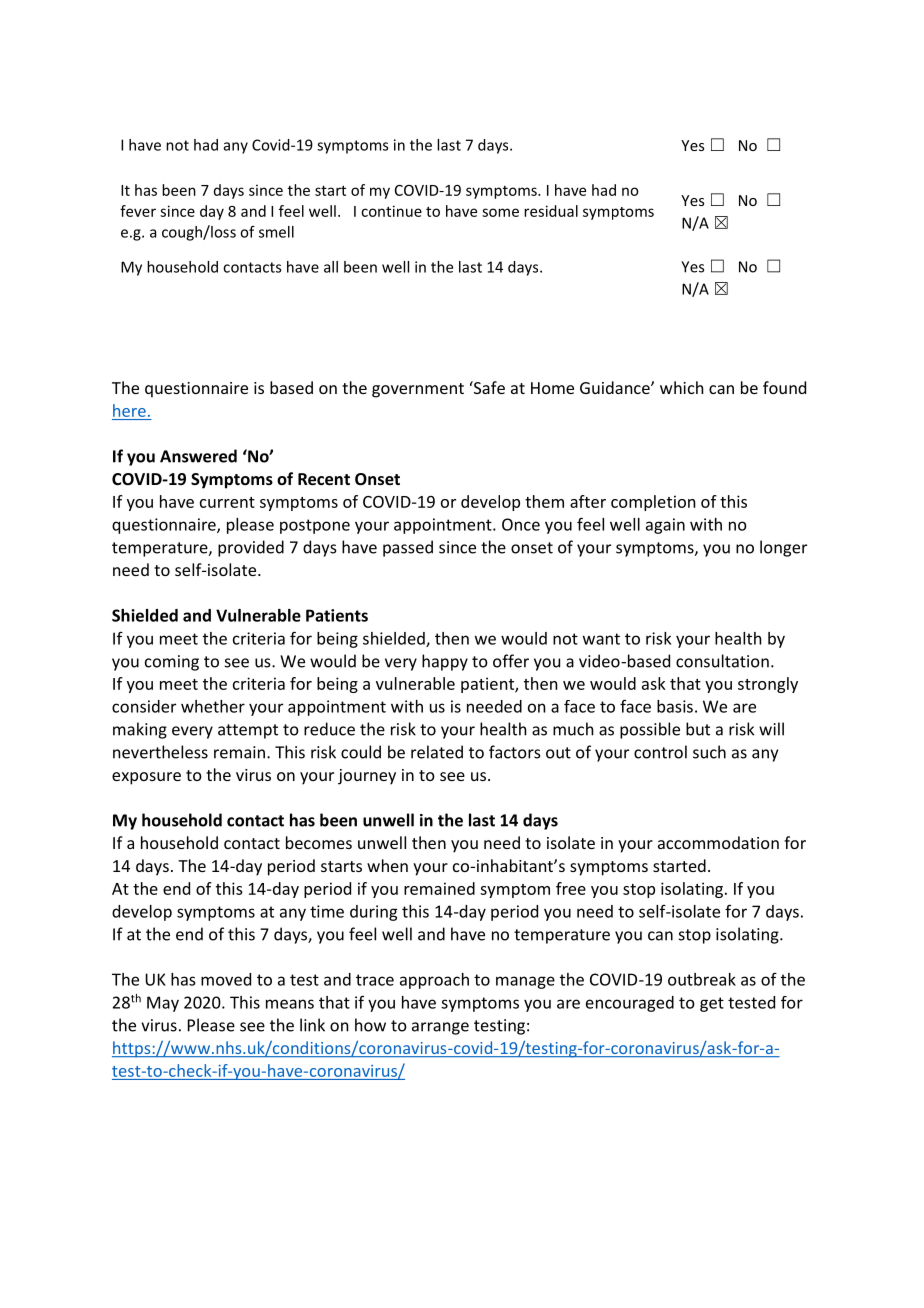 This page has width=924, height=1308. Describe the element at coordinates (445, 662) in the page. I see `happy` at that location.
